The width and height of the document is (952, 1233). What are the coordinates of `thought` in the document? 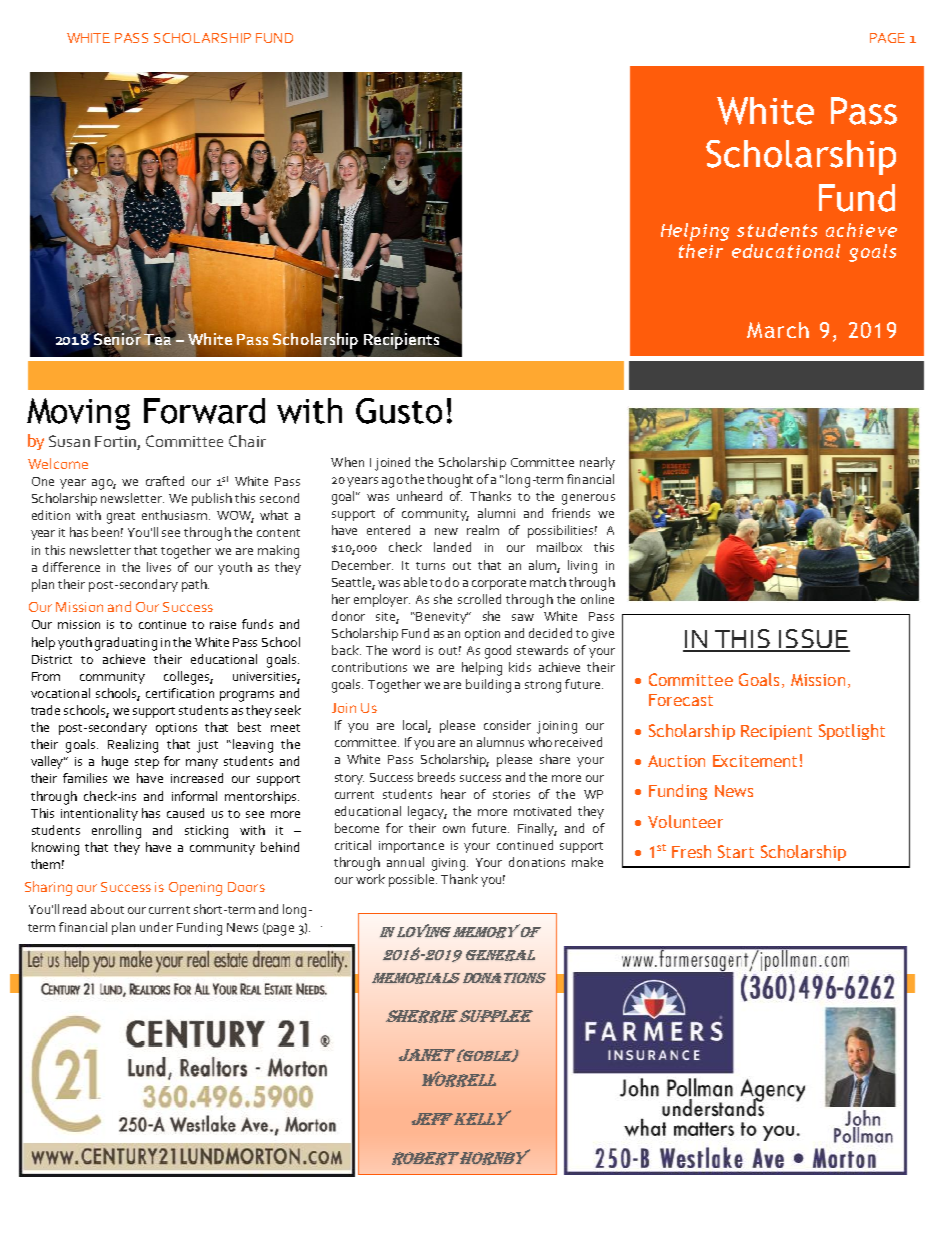 It's located at (450, 481).
